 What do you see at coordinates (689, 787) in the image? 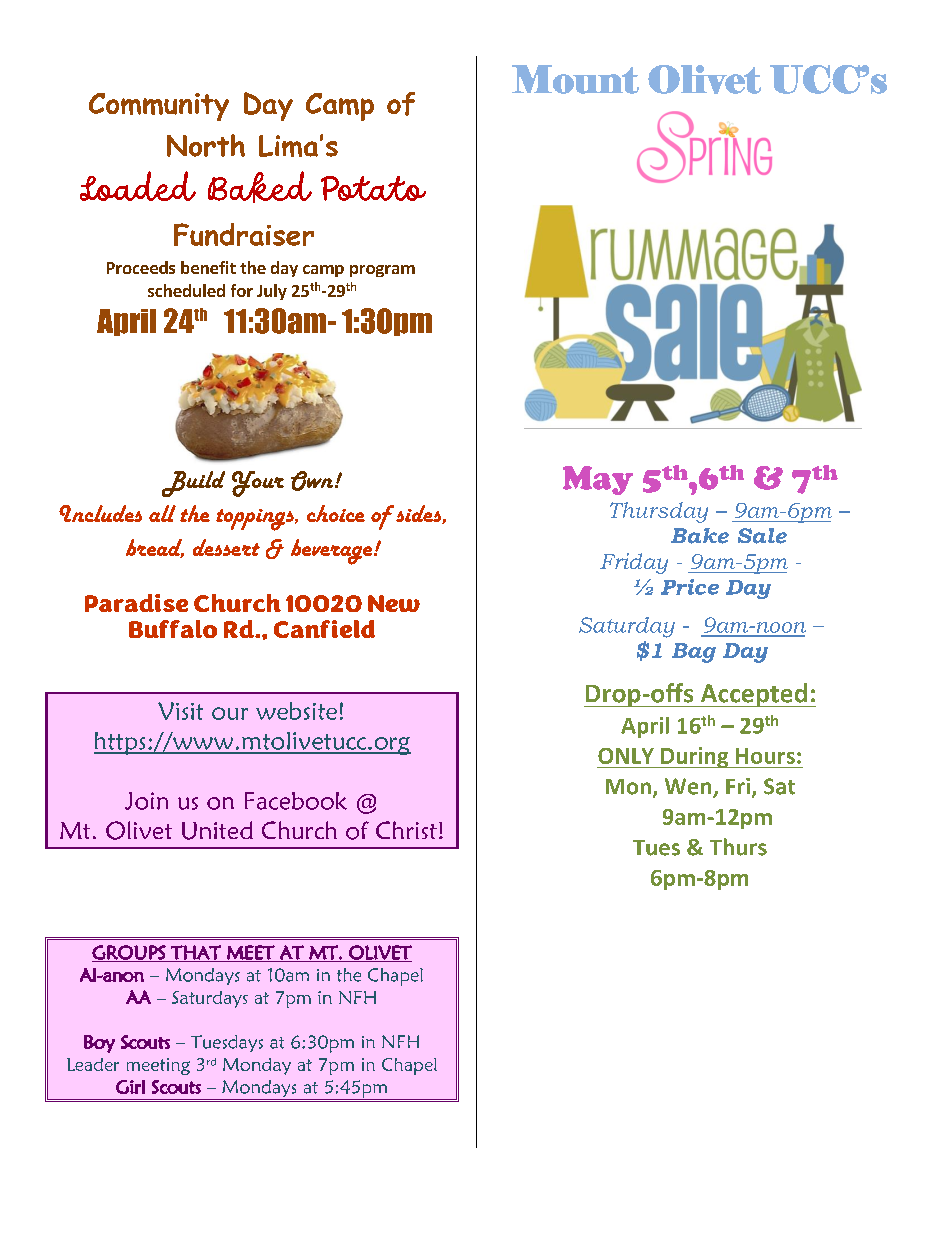
I see `Wen` at bounding box center [689, 787].
